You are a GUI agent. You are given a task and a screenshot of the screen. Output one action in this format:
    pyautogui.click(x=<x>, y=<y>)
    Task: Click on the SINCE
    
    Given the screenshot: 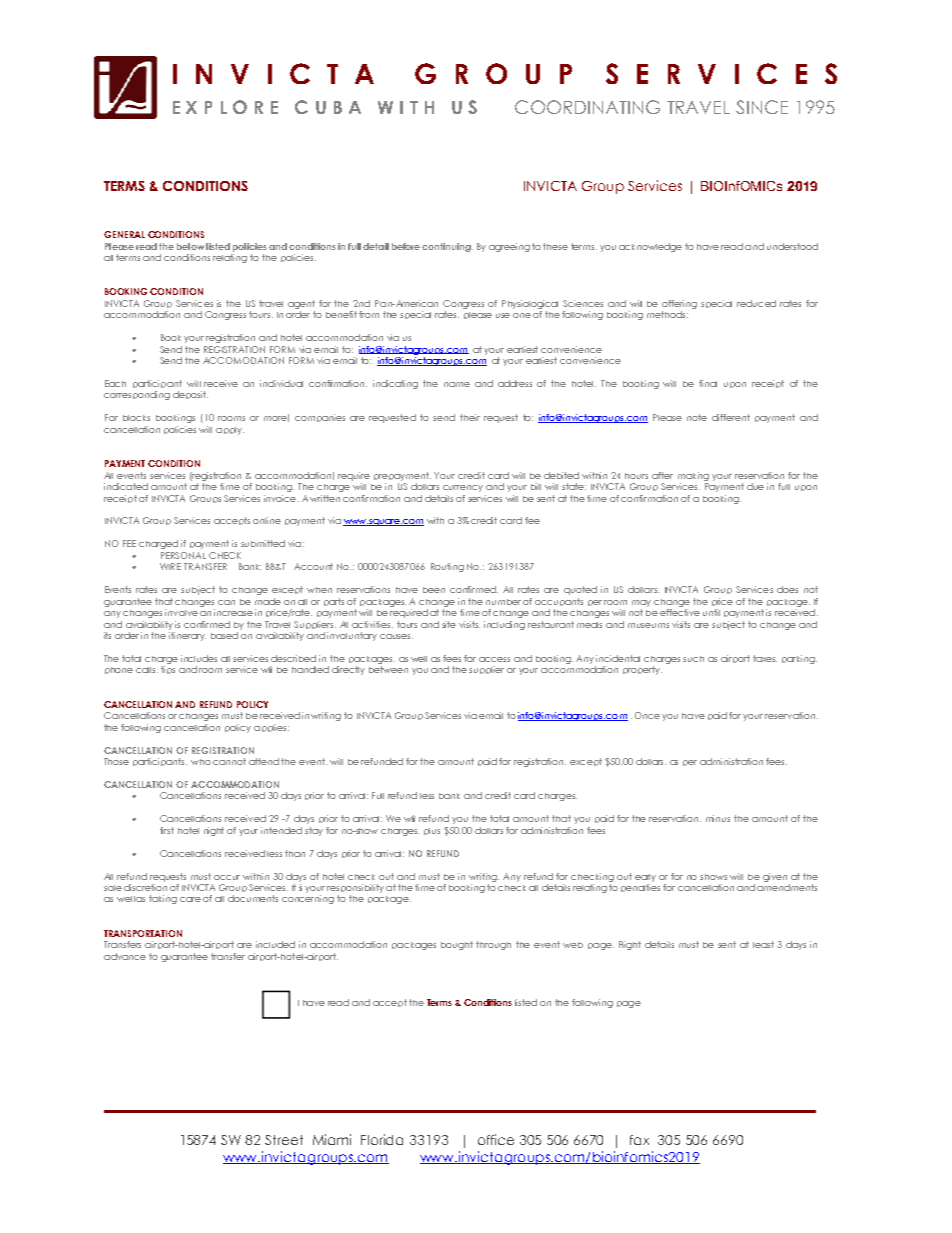 What is the action you would take?
    pyautogui.click(x=762, y=107)
